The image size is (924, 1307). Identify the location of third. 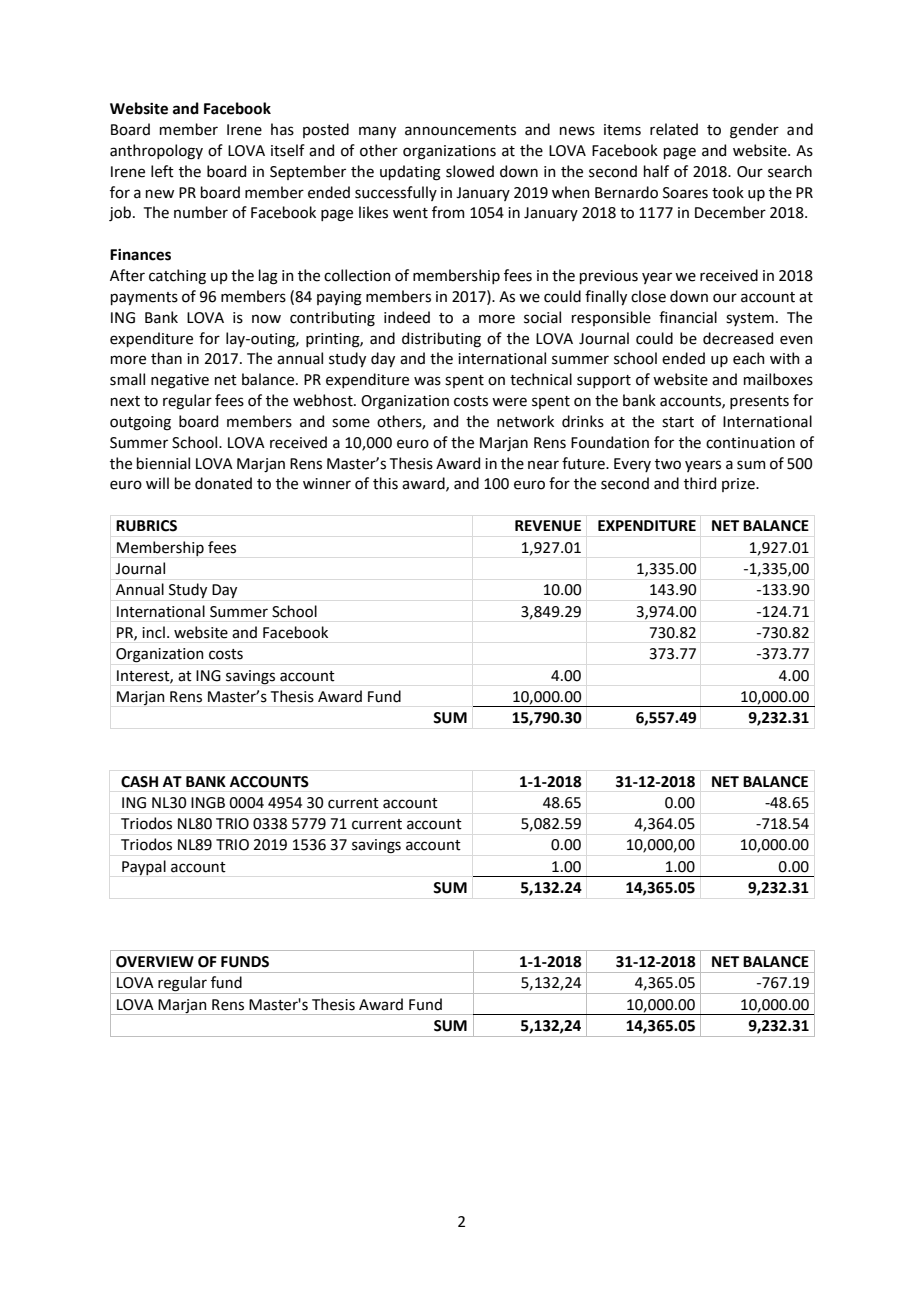
(700, 483).
